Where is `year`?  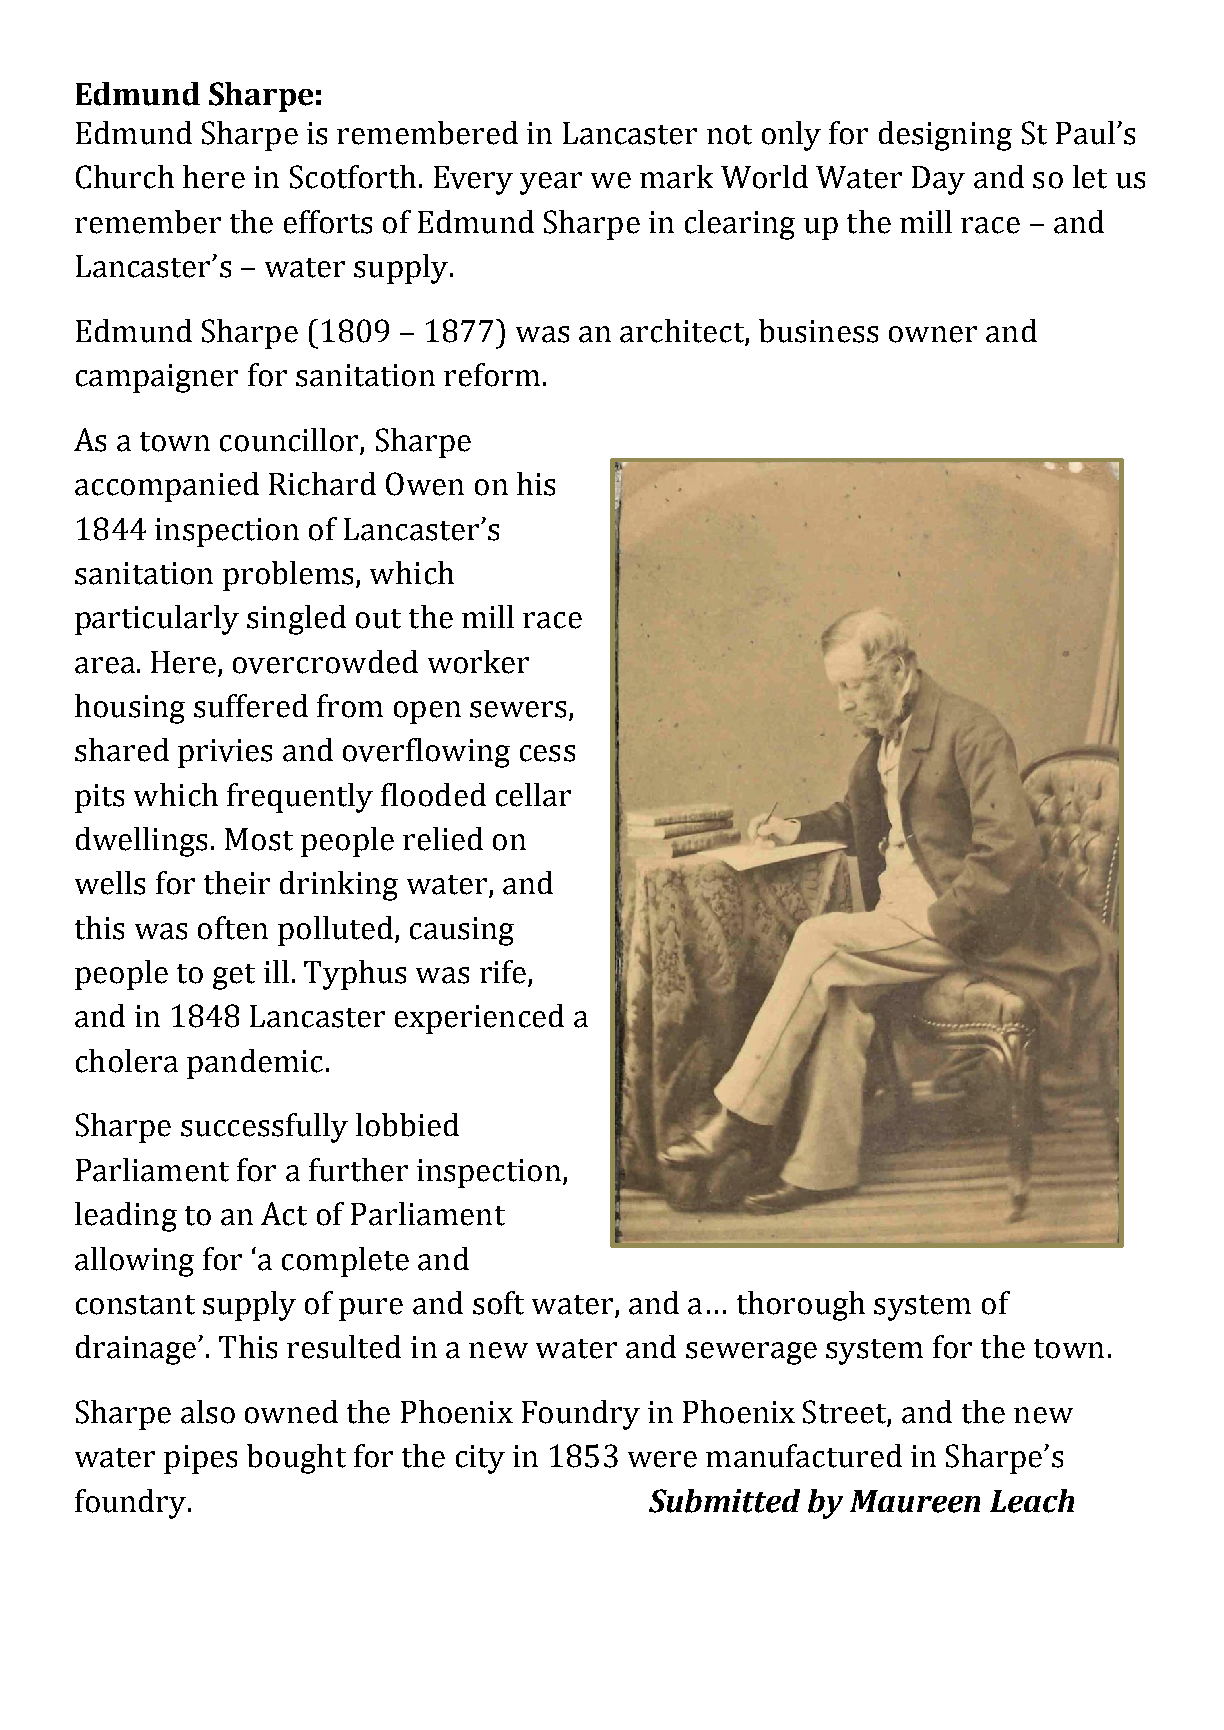
year is located at coordinates (551, 183).
